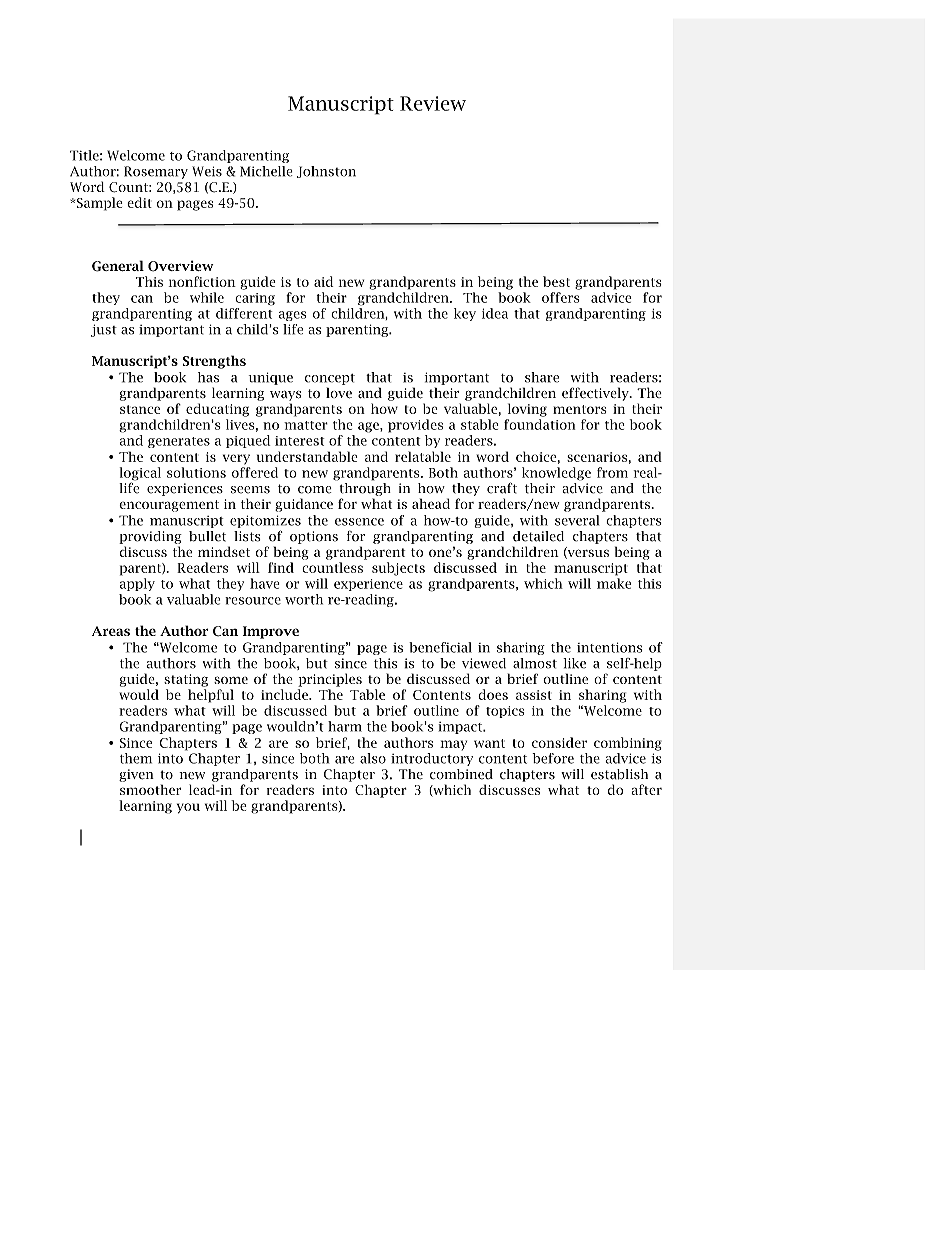 The height and width of the image is (1233, 952). I want to click on knowledge, so click(556, 474).
